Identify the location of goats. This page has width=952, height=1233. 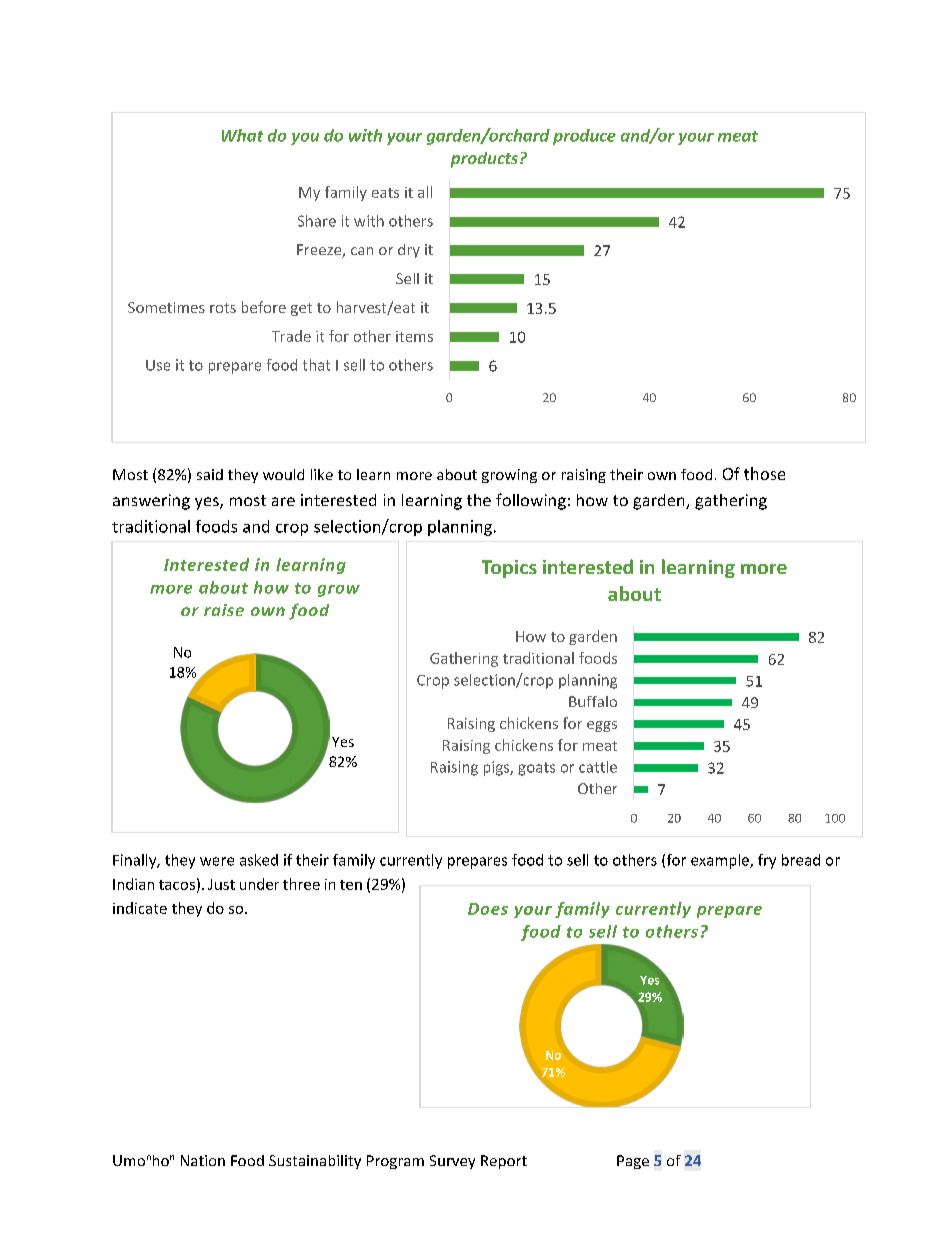
(536, 769).
